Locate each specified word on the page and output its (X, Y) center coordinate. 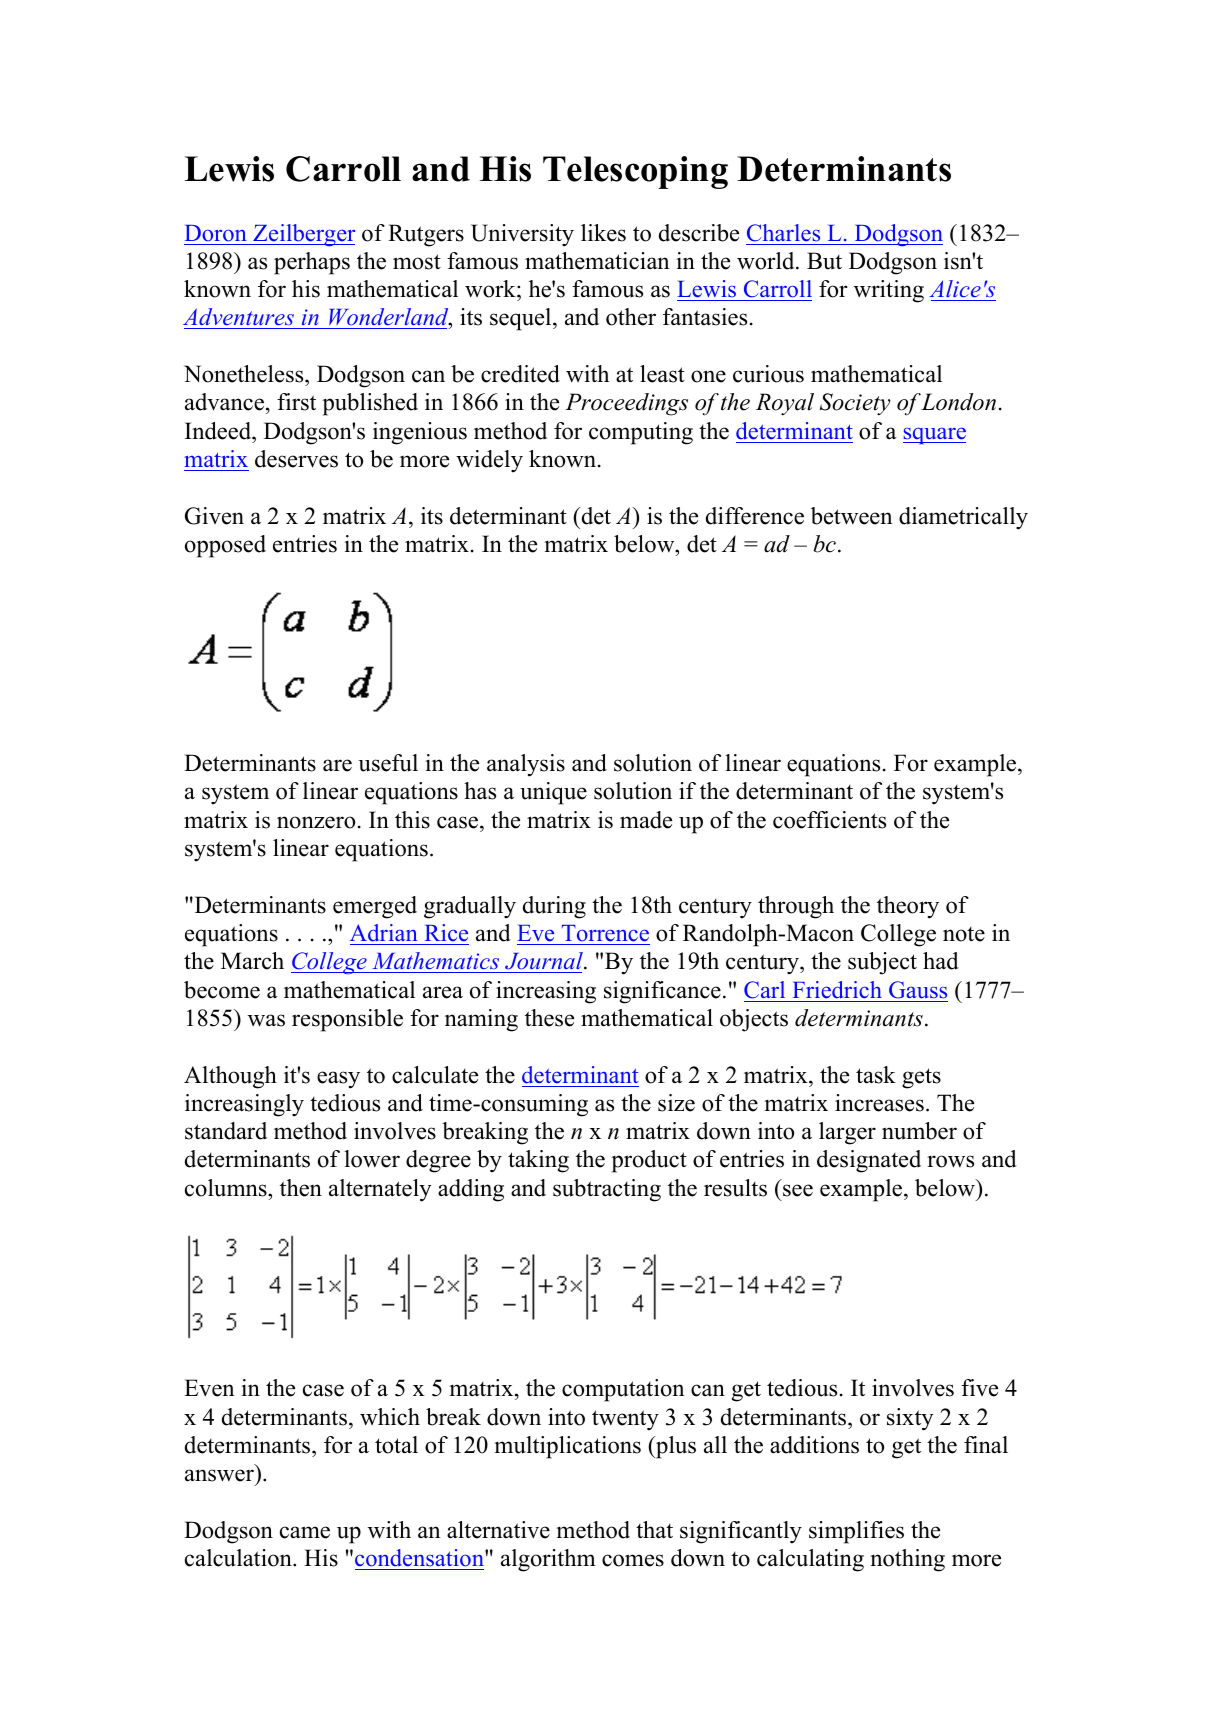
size (676, 1103)
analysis (526, 765)
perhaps (312, 263)
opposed (225, 546)
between (851, 516)
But (824, 261)
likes (603, 233)
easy (338, 1080)
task (876, 1075)
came (305, 1532)
